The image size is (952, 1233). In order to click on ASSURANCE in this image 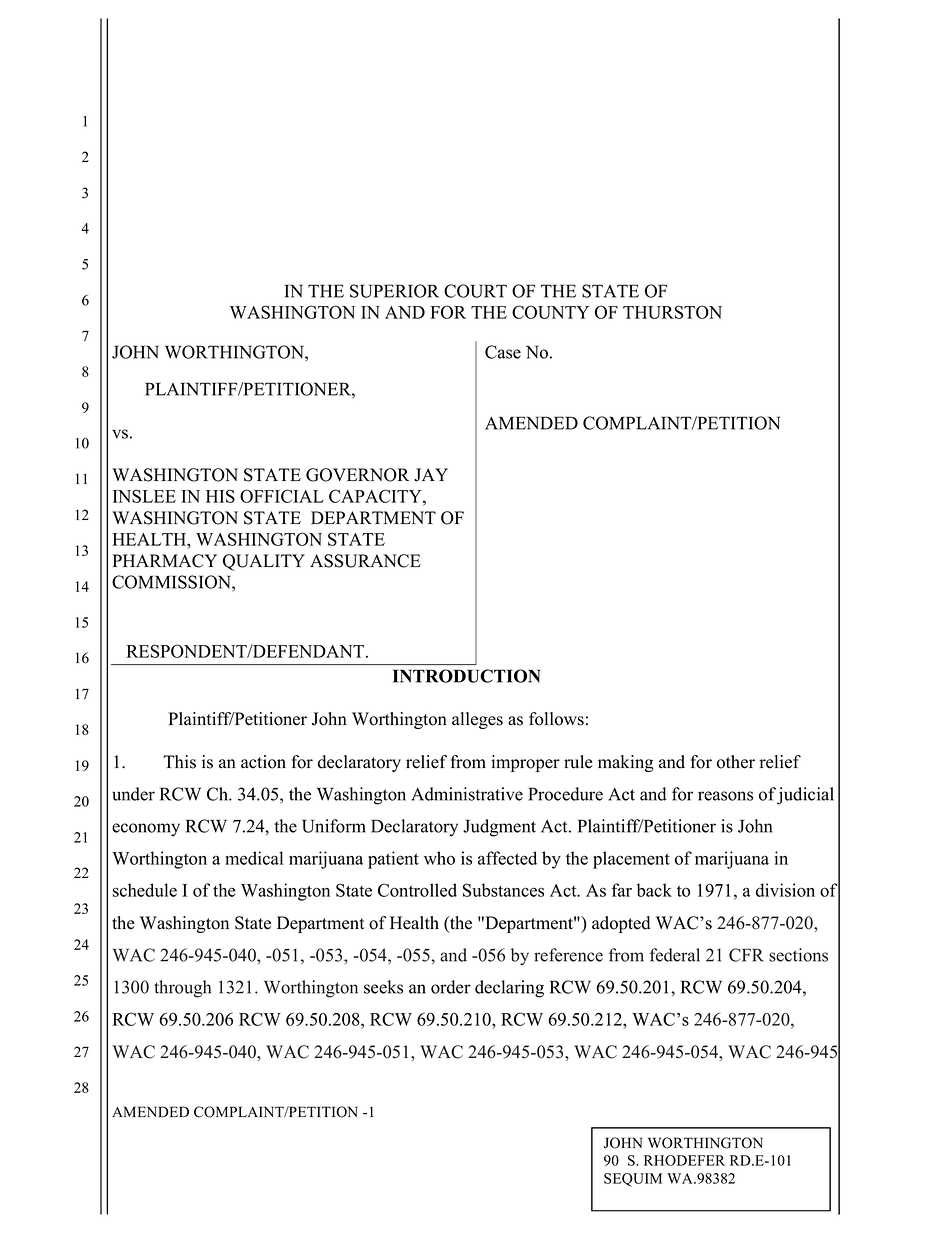, I will do `click(365, 561)`.
